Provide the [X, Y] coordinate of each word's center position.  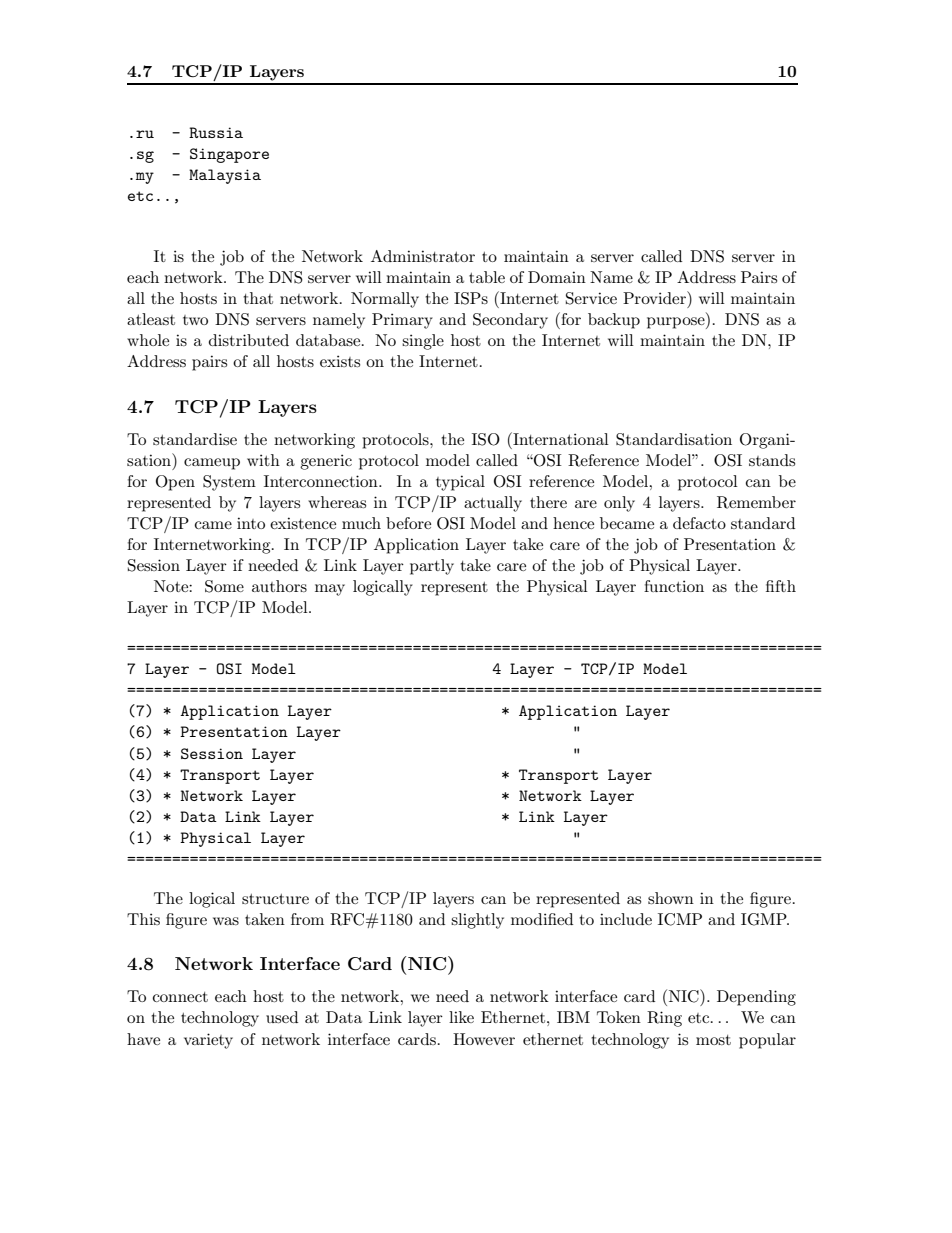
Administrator [423, 256]
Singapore [229, 155]
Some [224, 586]
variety [208, 1041]
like [461, 1017]
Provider [655, 297]
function [674, 586]
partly [432, 567]
